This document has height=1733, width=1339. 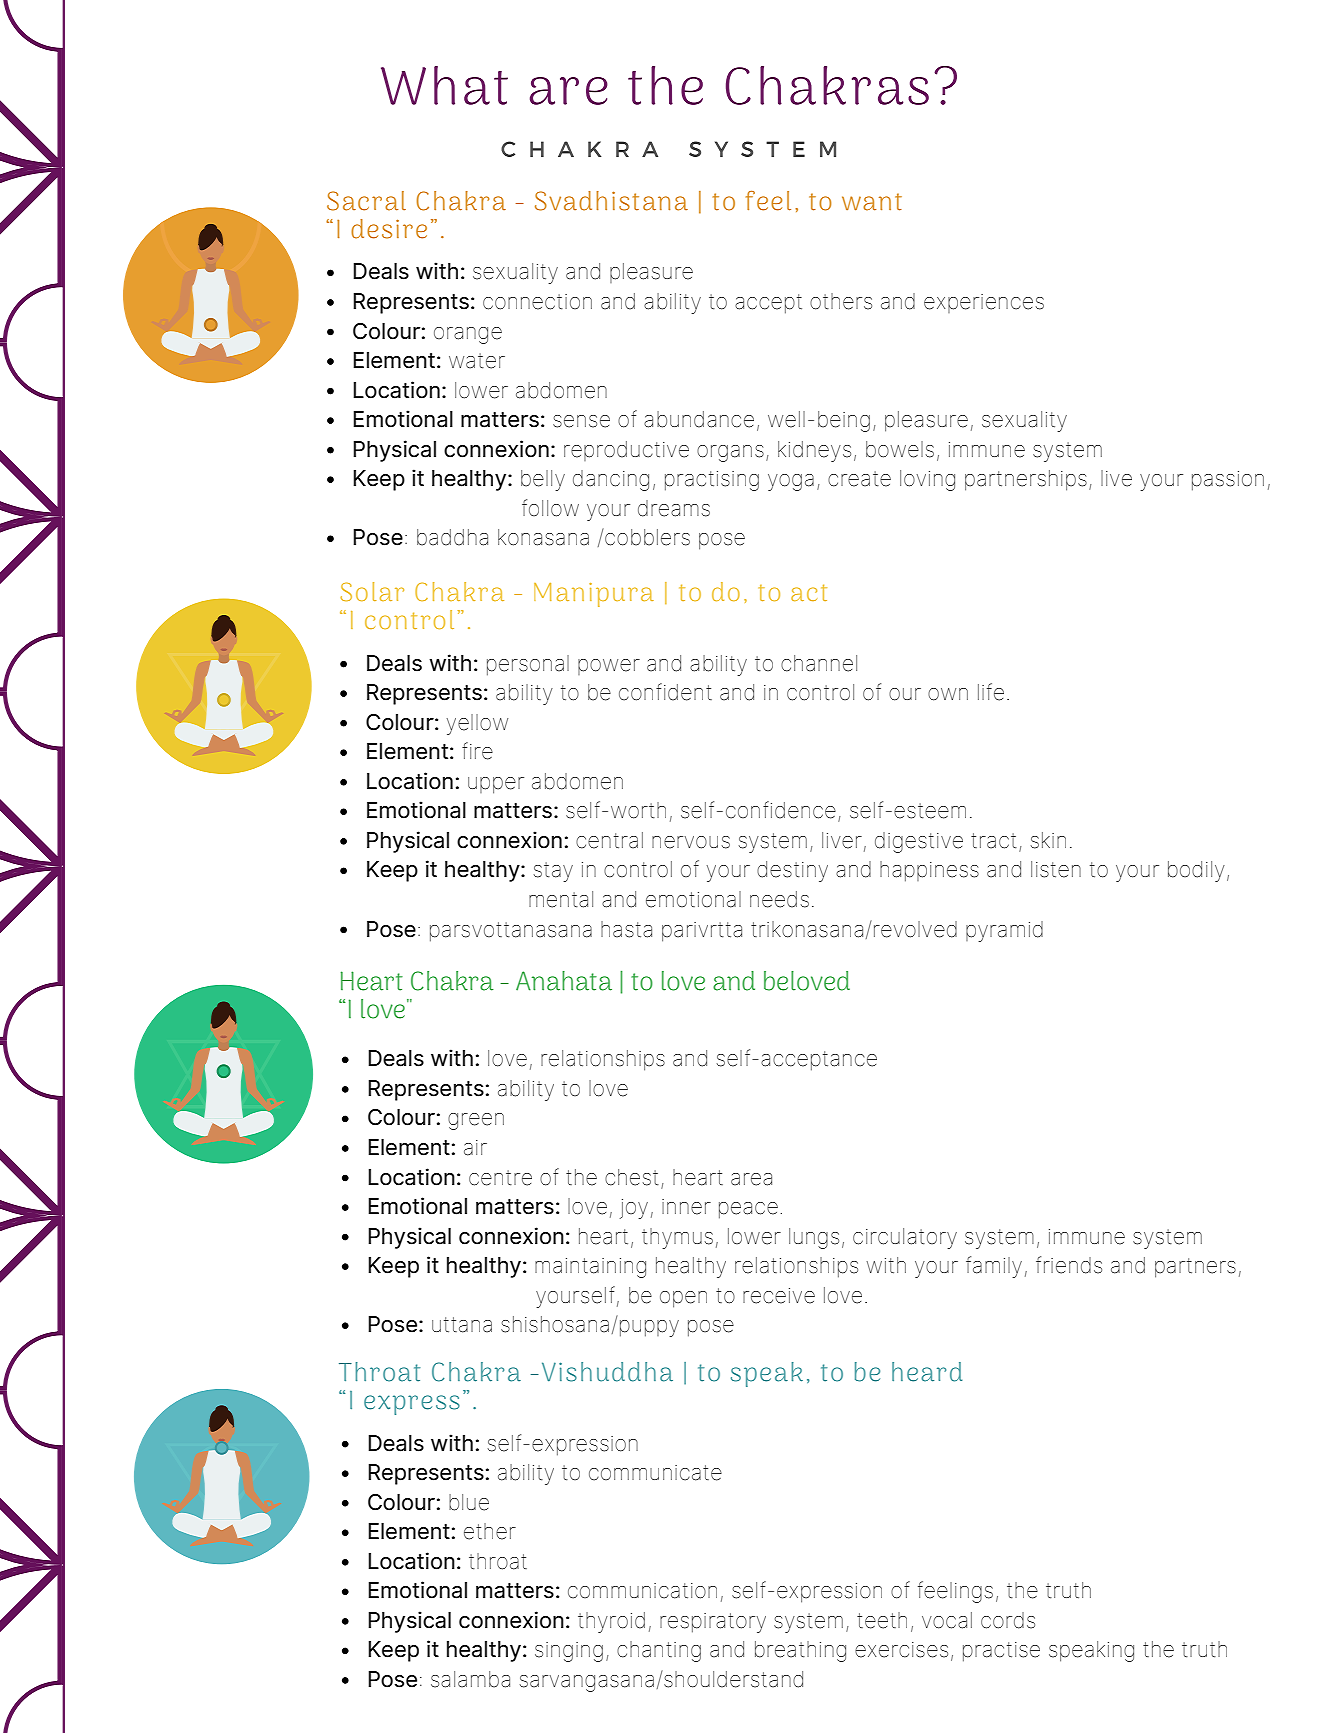 I want to click on bodily, so click(x=1196, y=871).
